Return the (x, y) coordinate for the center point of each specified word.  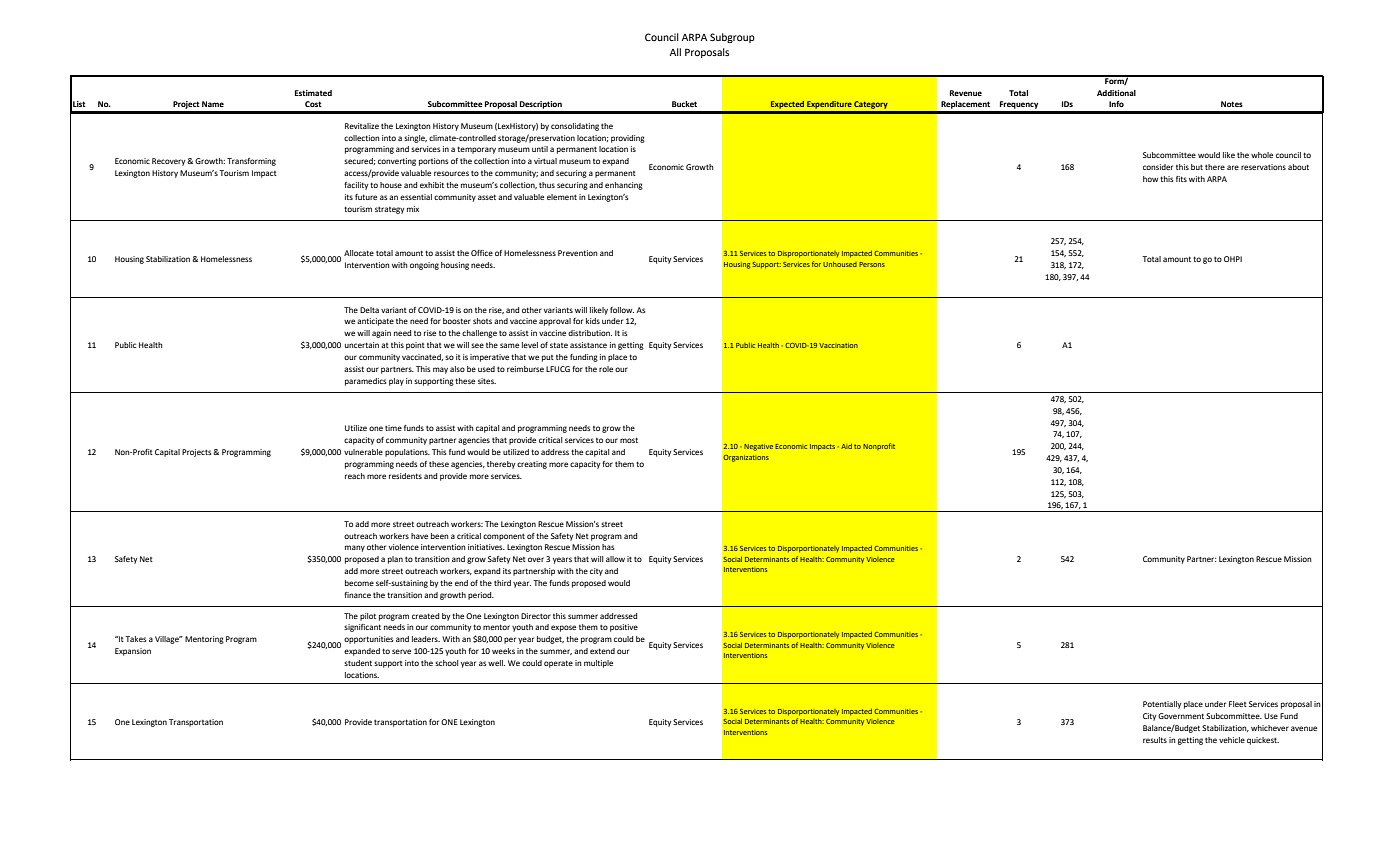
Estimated (313, 93)
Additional (1116, 93)
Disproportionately (808, 254)
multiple (598, 664)
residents (405, 476)
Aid (846, 446)
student (358, 663)
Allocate (359, 253)
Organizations (746, 458)
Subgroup (732, 38)
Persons (872, 264)
